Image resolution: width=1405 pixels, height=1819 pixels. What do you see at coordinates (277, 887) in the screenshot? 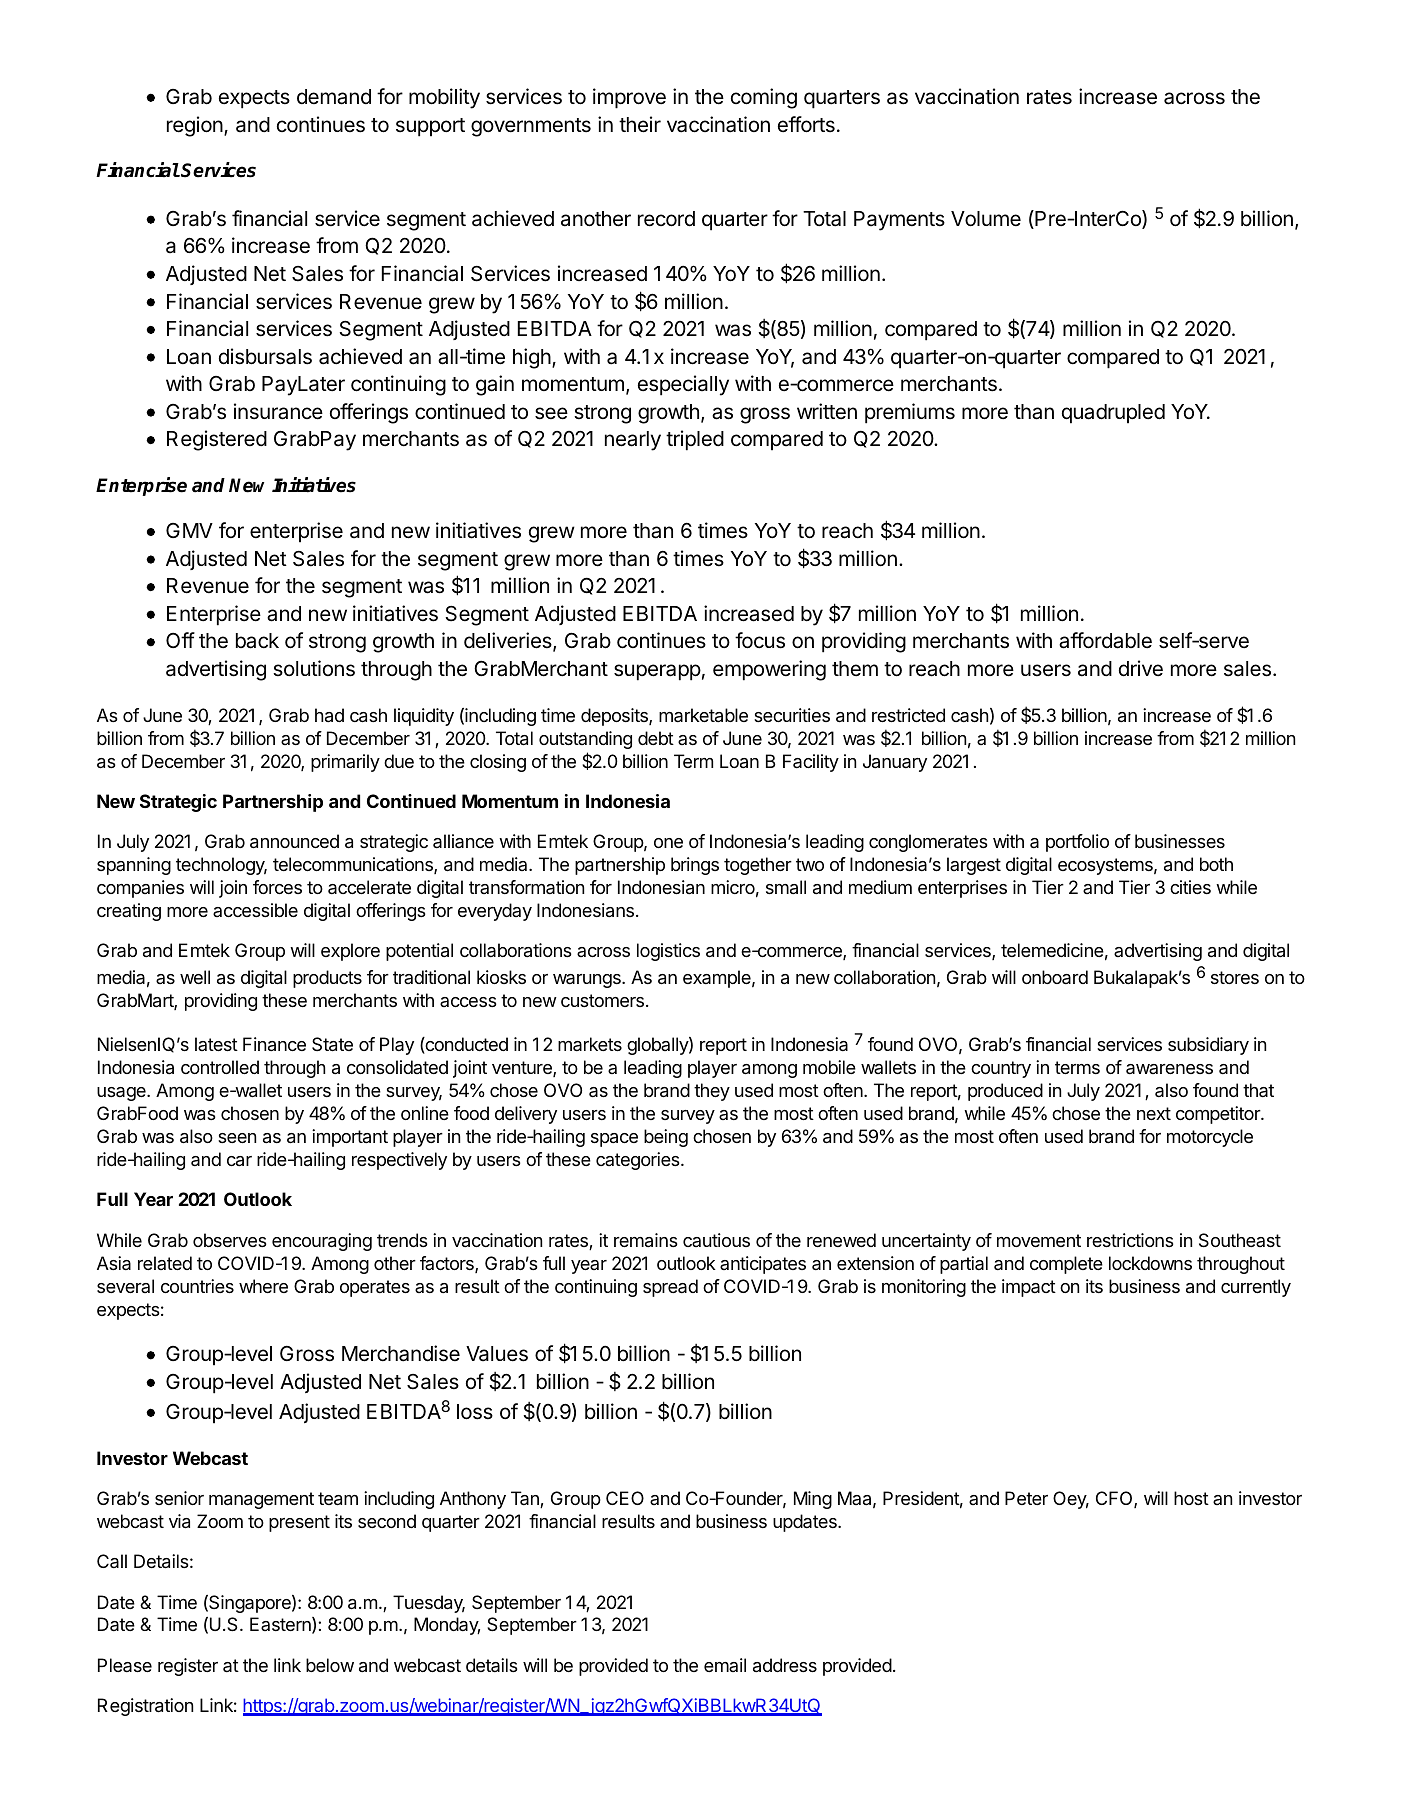
I see `forces` at bounding box center [277, 887].
